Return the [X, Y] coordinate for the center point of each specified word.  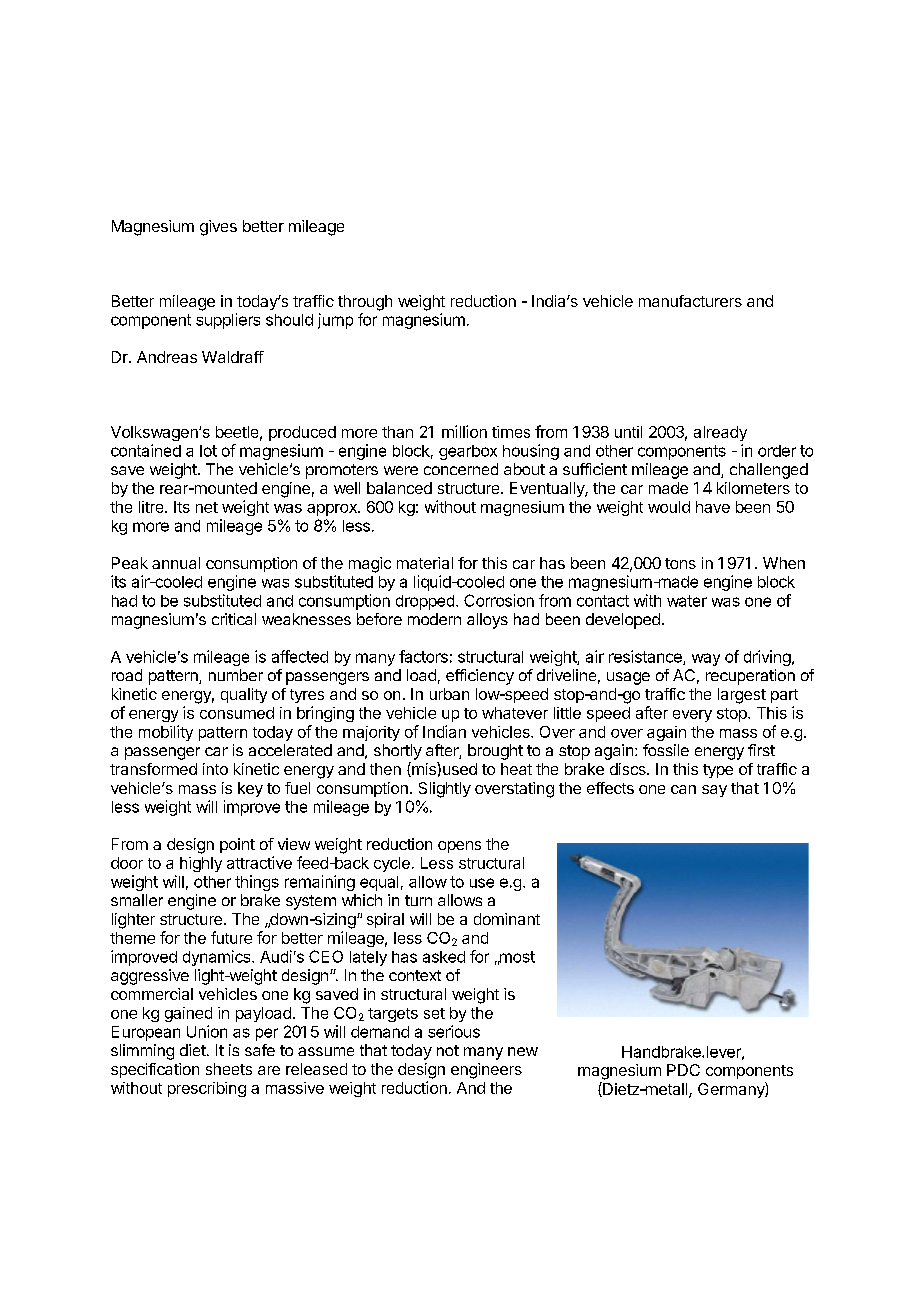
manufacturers [690, 301]
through [365, 303]
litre [152, 507]
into [215, 769]
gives [218, 228]
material [425, 563]
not [448, 1050]
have [713, 507]
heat [516, 769]
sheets [229, 1069]
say [714, 791]
